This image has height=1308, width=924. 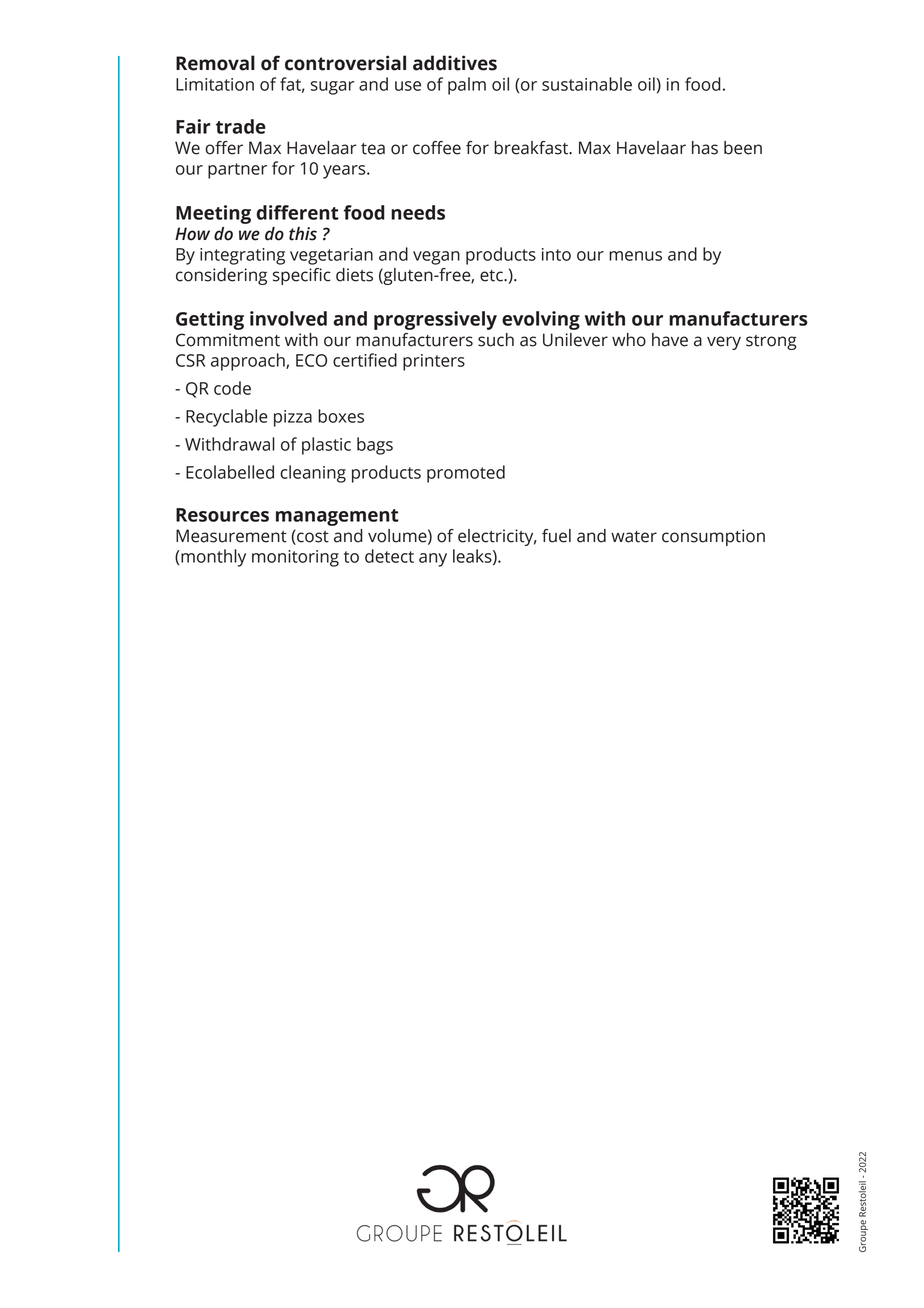 What do you see at coordinates (434, 362) in the image?
I see `printers` at bounding box center [434, 362].
